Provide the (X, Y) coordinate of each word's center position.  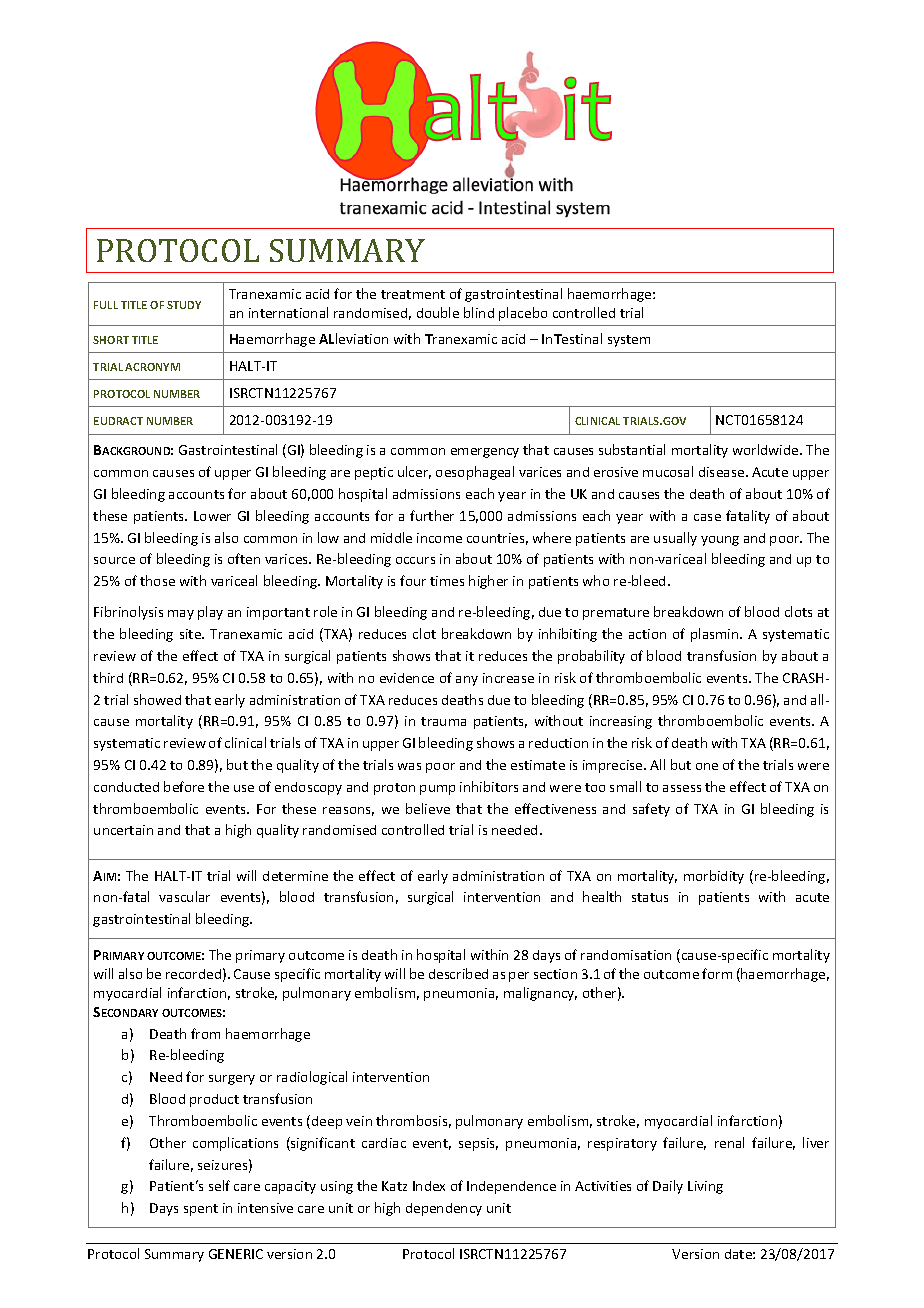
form (717, 973)
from (205, 1033)
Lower (212, 516)
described (458, 973)
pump (437, 790)
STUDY (184, 305)
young (720, 541)
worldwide (767, 449)
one (707, 766)
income (439, 538)
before (184, 786)
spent (201, 1210)
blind (479, 312)
